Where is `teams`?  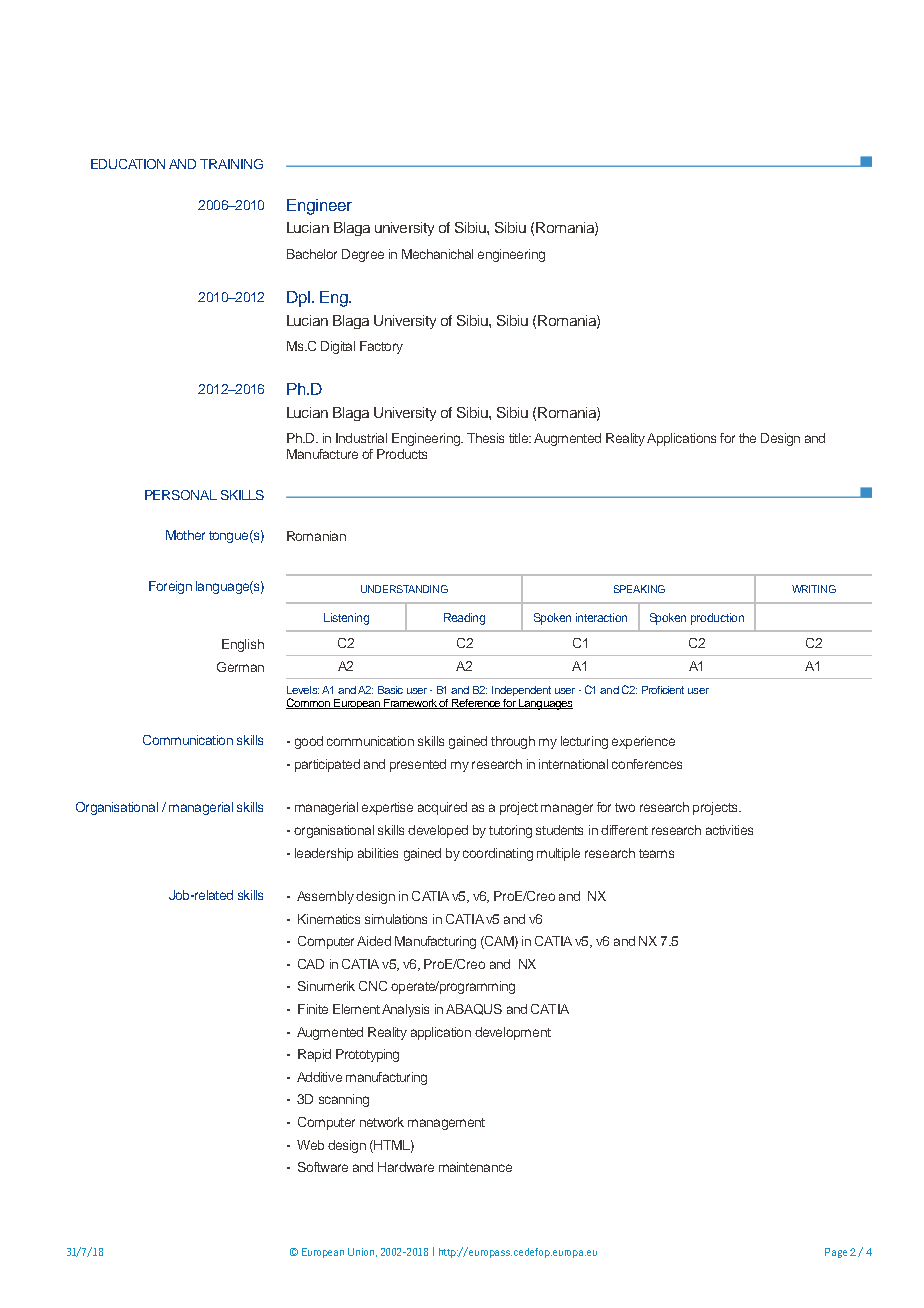
teams is located at coordinates (656, 853).
